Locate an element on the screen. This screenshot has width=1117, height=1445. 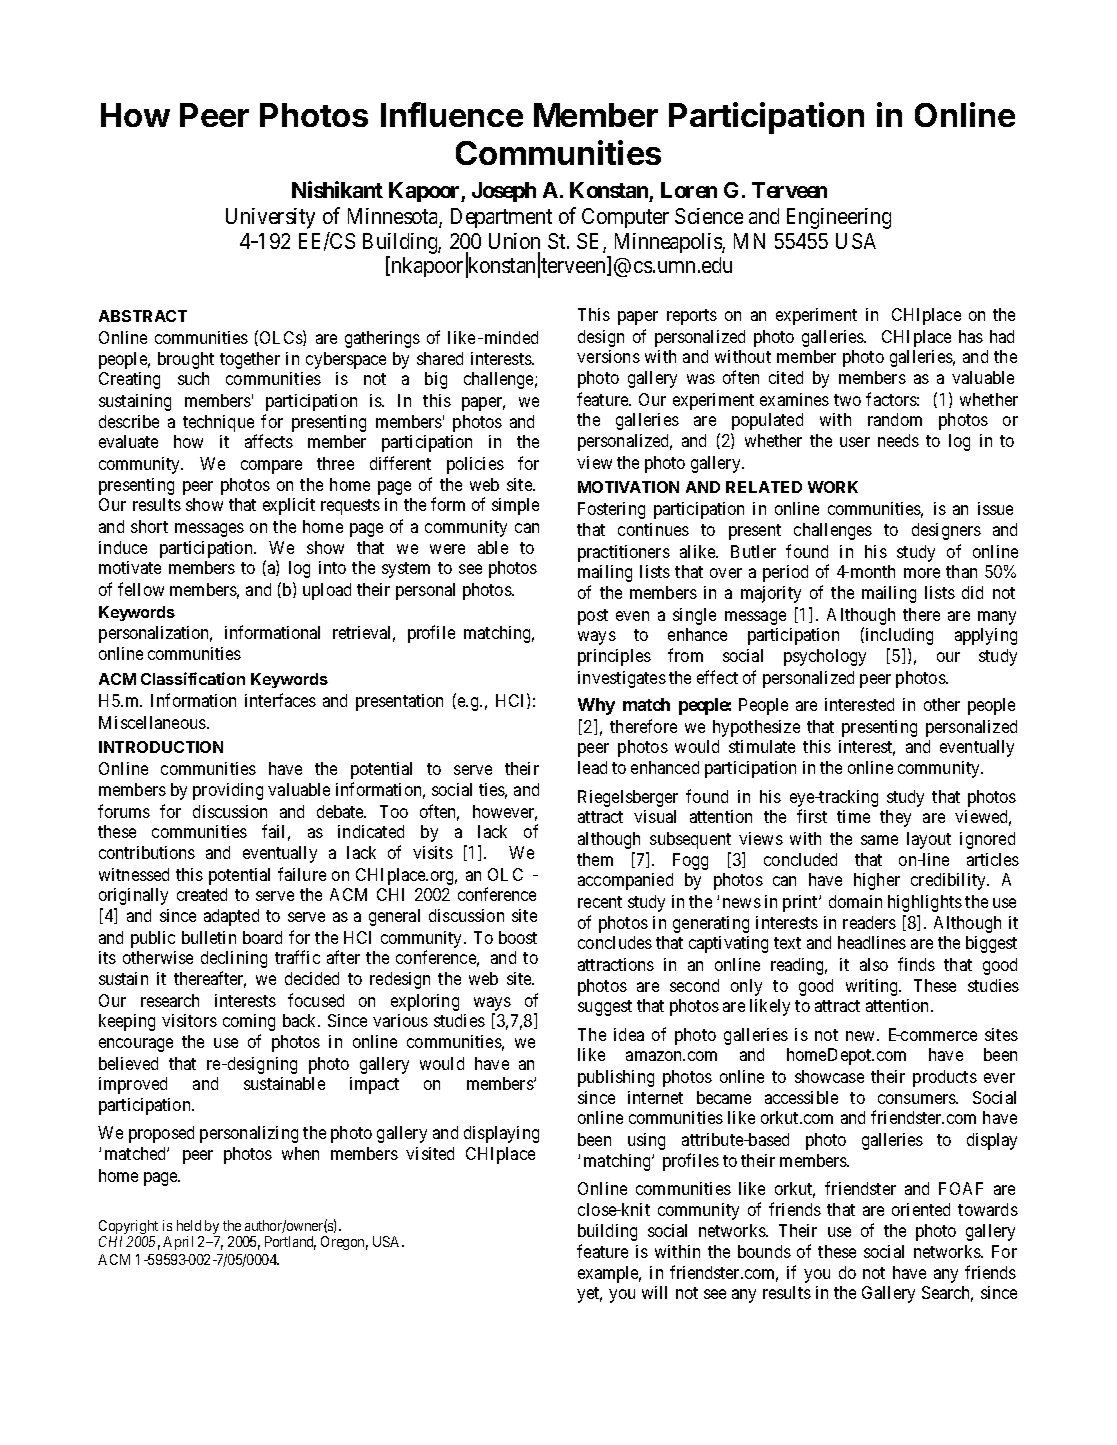
oriented is located at coordinates (921, 1209).
